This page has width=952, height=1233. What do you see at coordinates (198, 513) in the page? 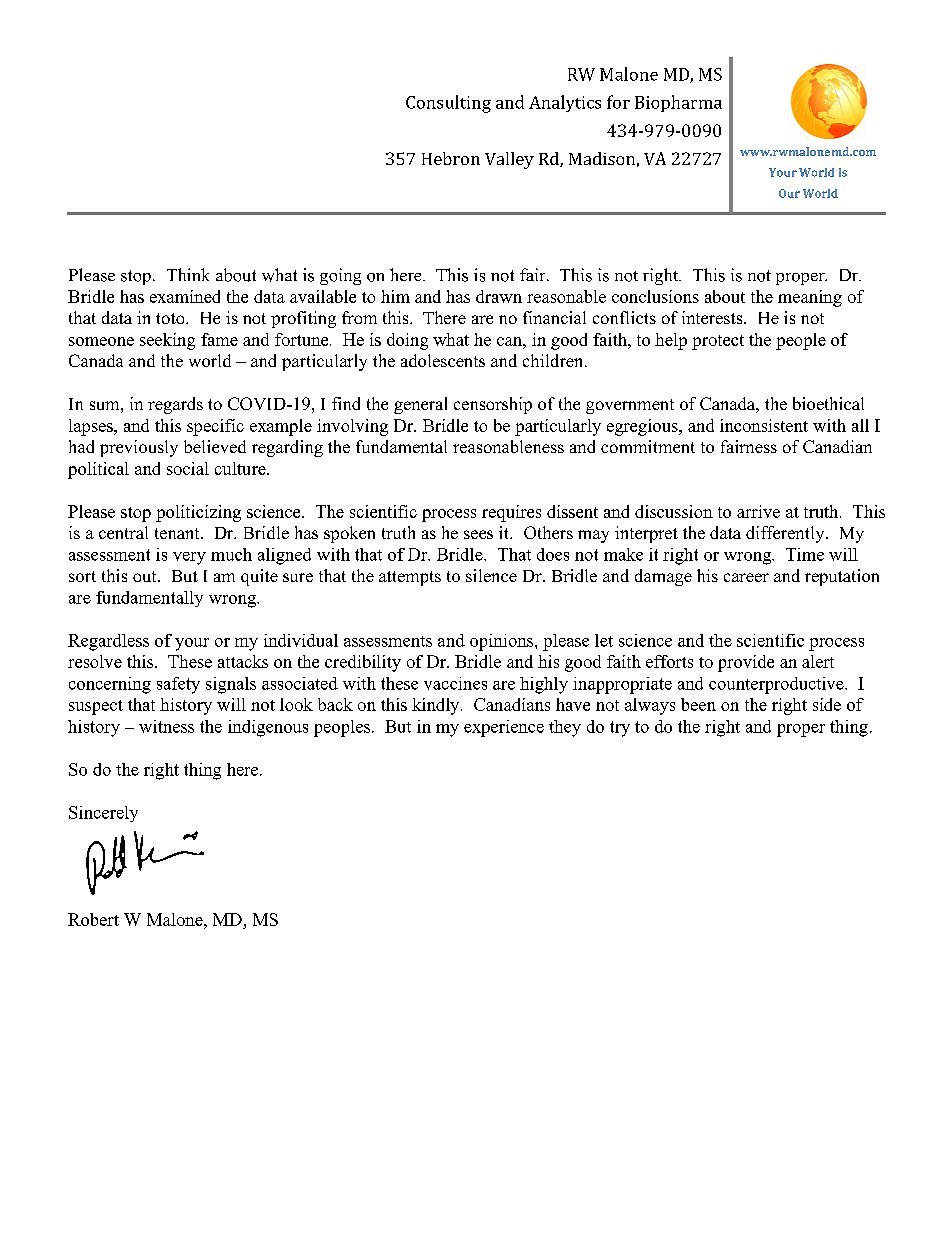
I see `politicizing` at bounding box center [198, 513].
